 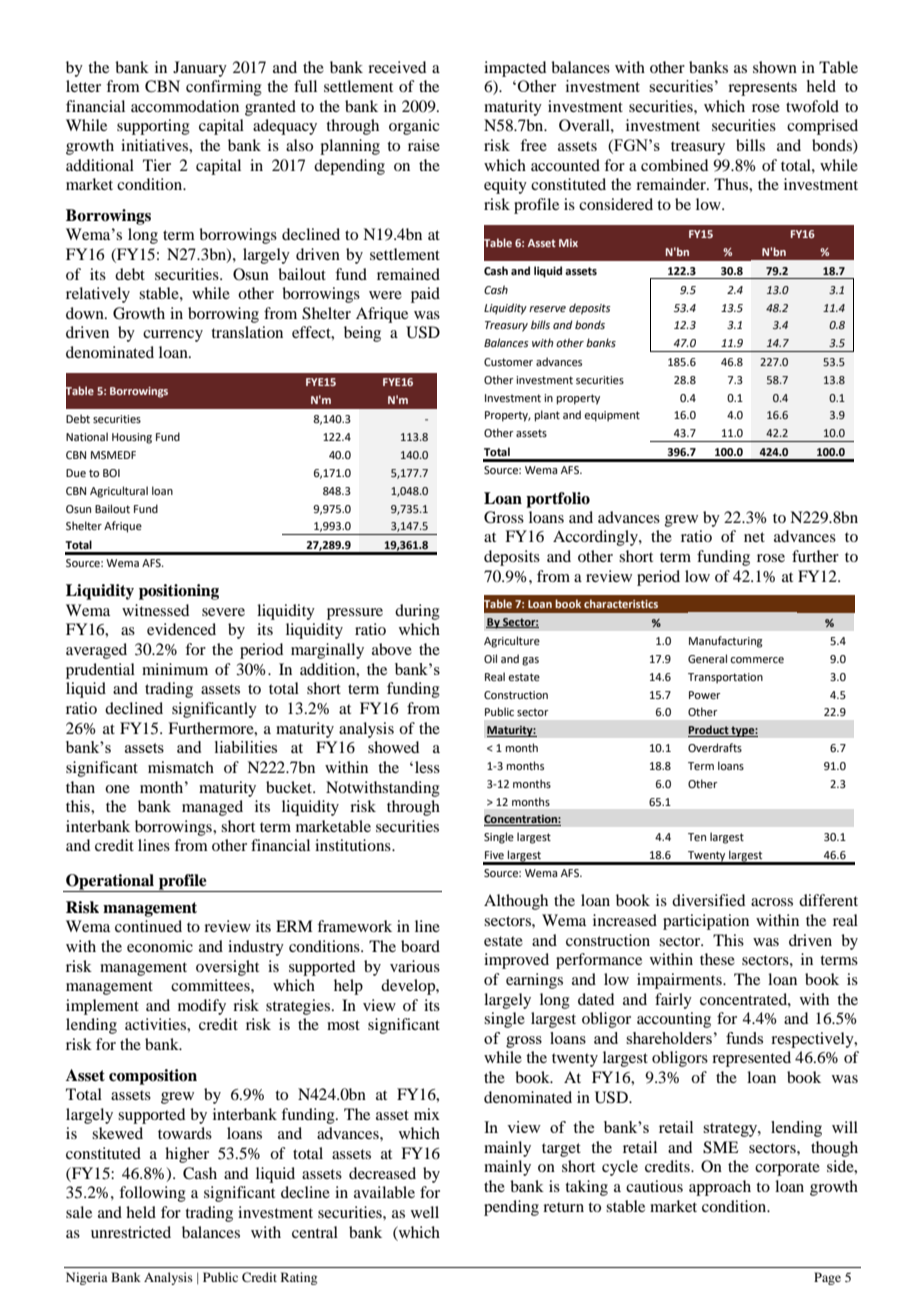 What do you see at coordinates (762, 89) in the screenshot?
I see `represents` at bounding box center [762, 89].
